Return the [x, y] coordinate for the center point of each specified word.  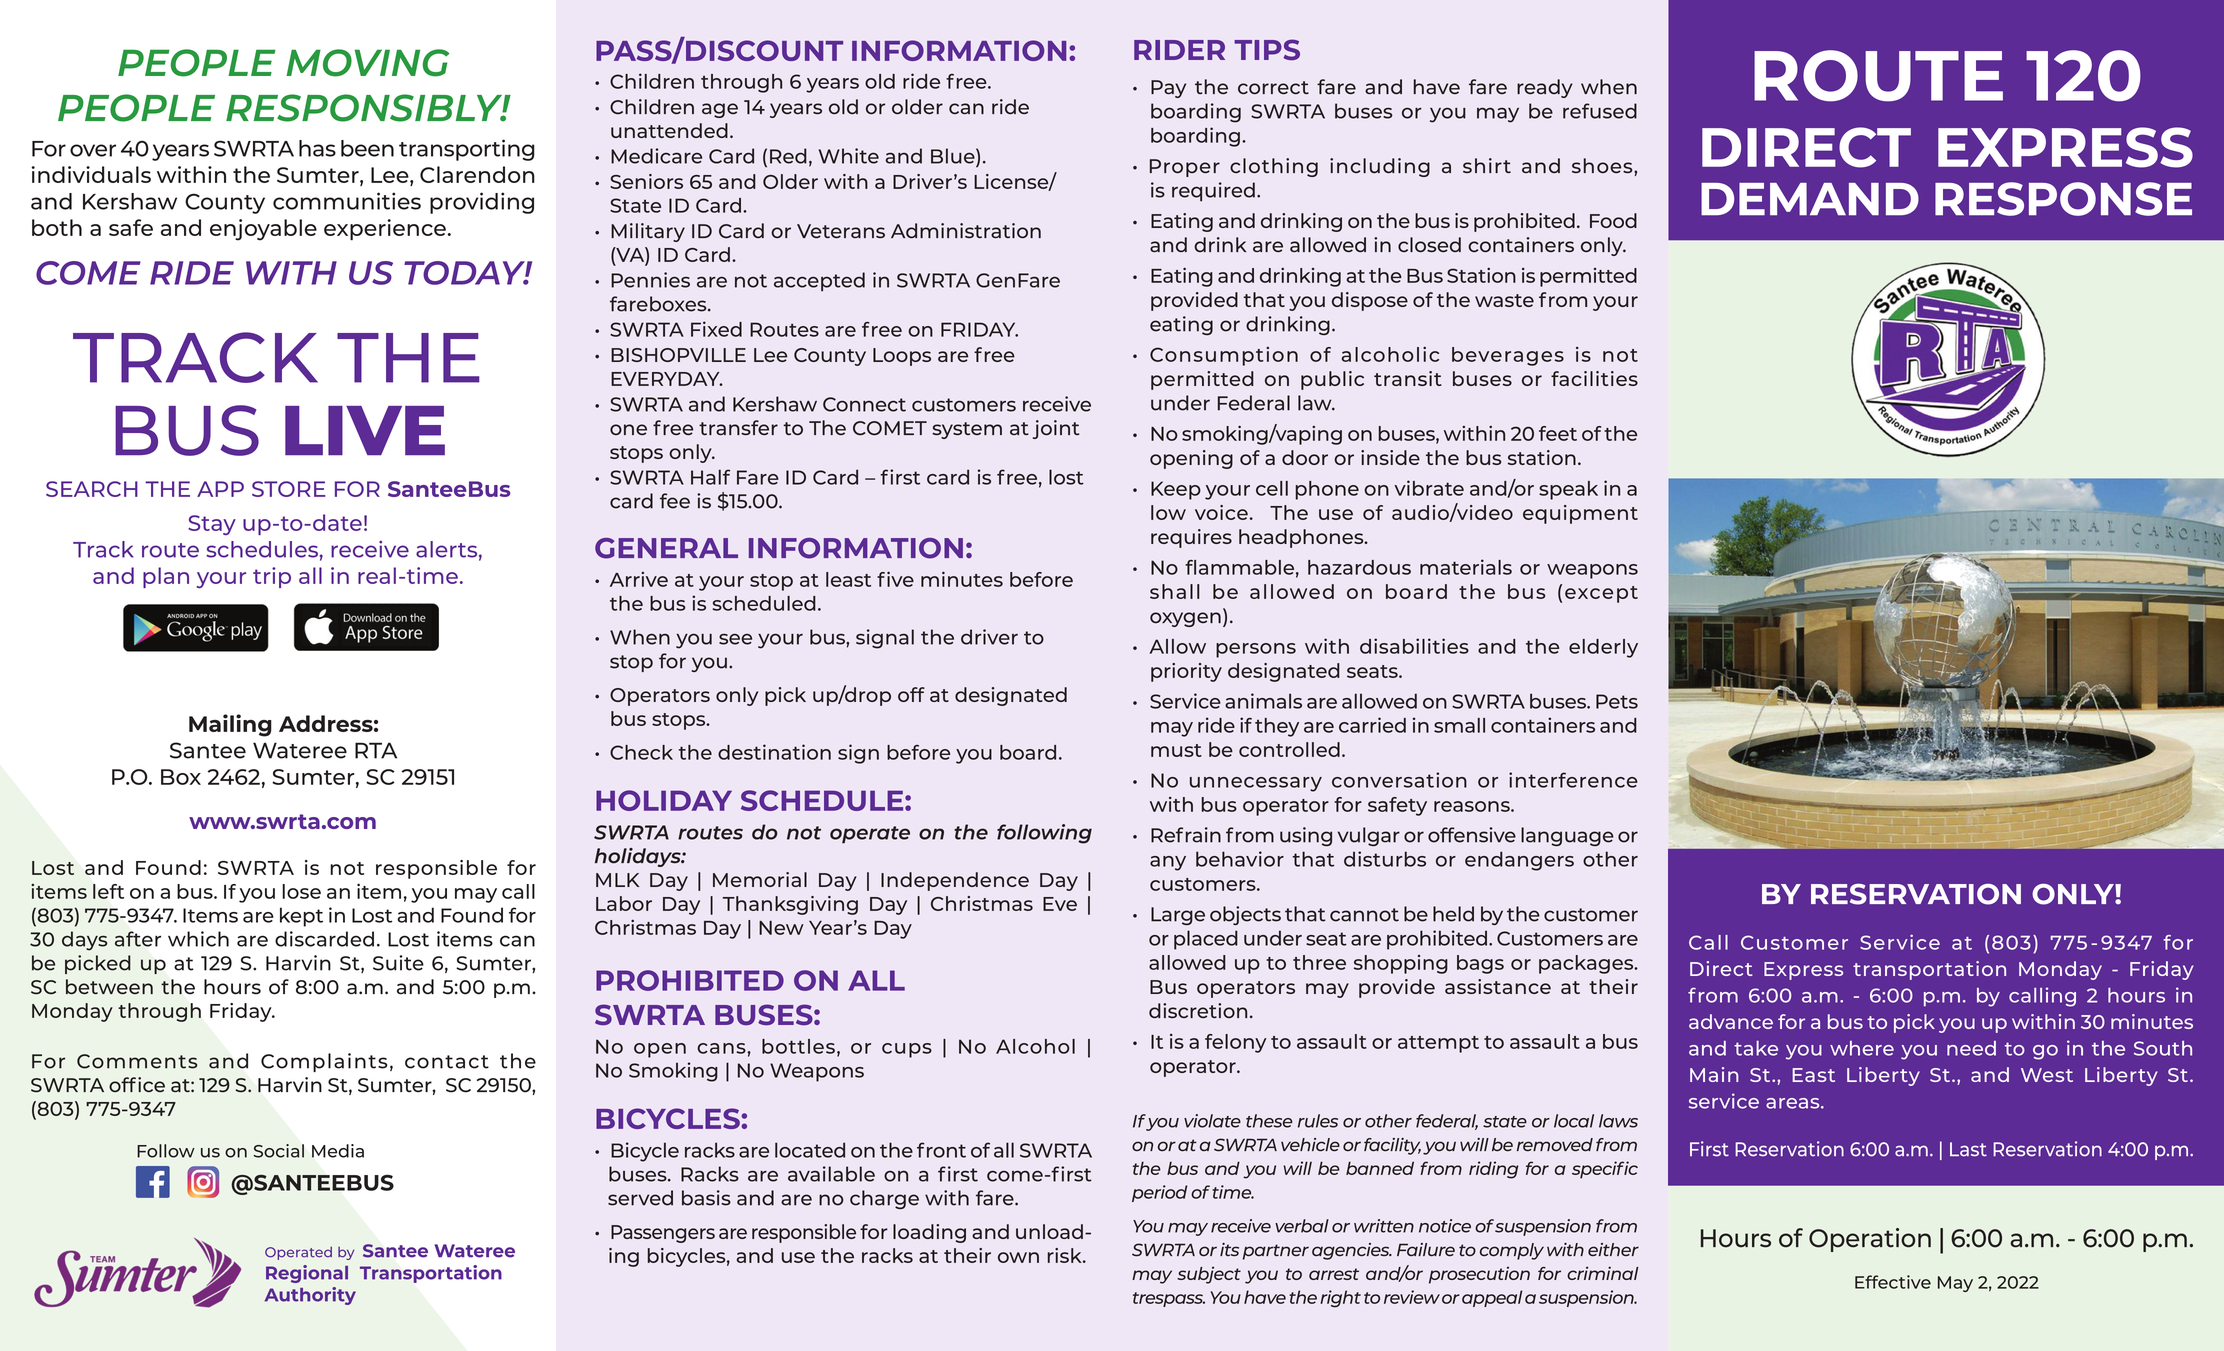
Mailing [230, 725]
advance [1731, 1021]
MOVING [368, 63]
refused [1600, 111]
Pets [1617, 701]
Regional [307, 1274]
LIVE [365, 430]
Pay [1168, 89]
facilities [1594, 378]
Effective [1893, 1282]
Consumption [1224, 356]
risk [1066, 1255]
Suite [398, 963]
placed [1206, 940]
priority [1186, 672]
